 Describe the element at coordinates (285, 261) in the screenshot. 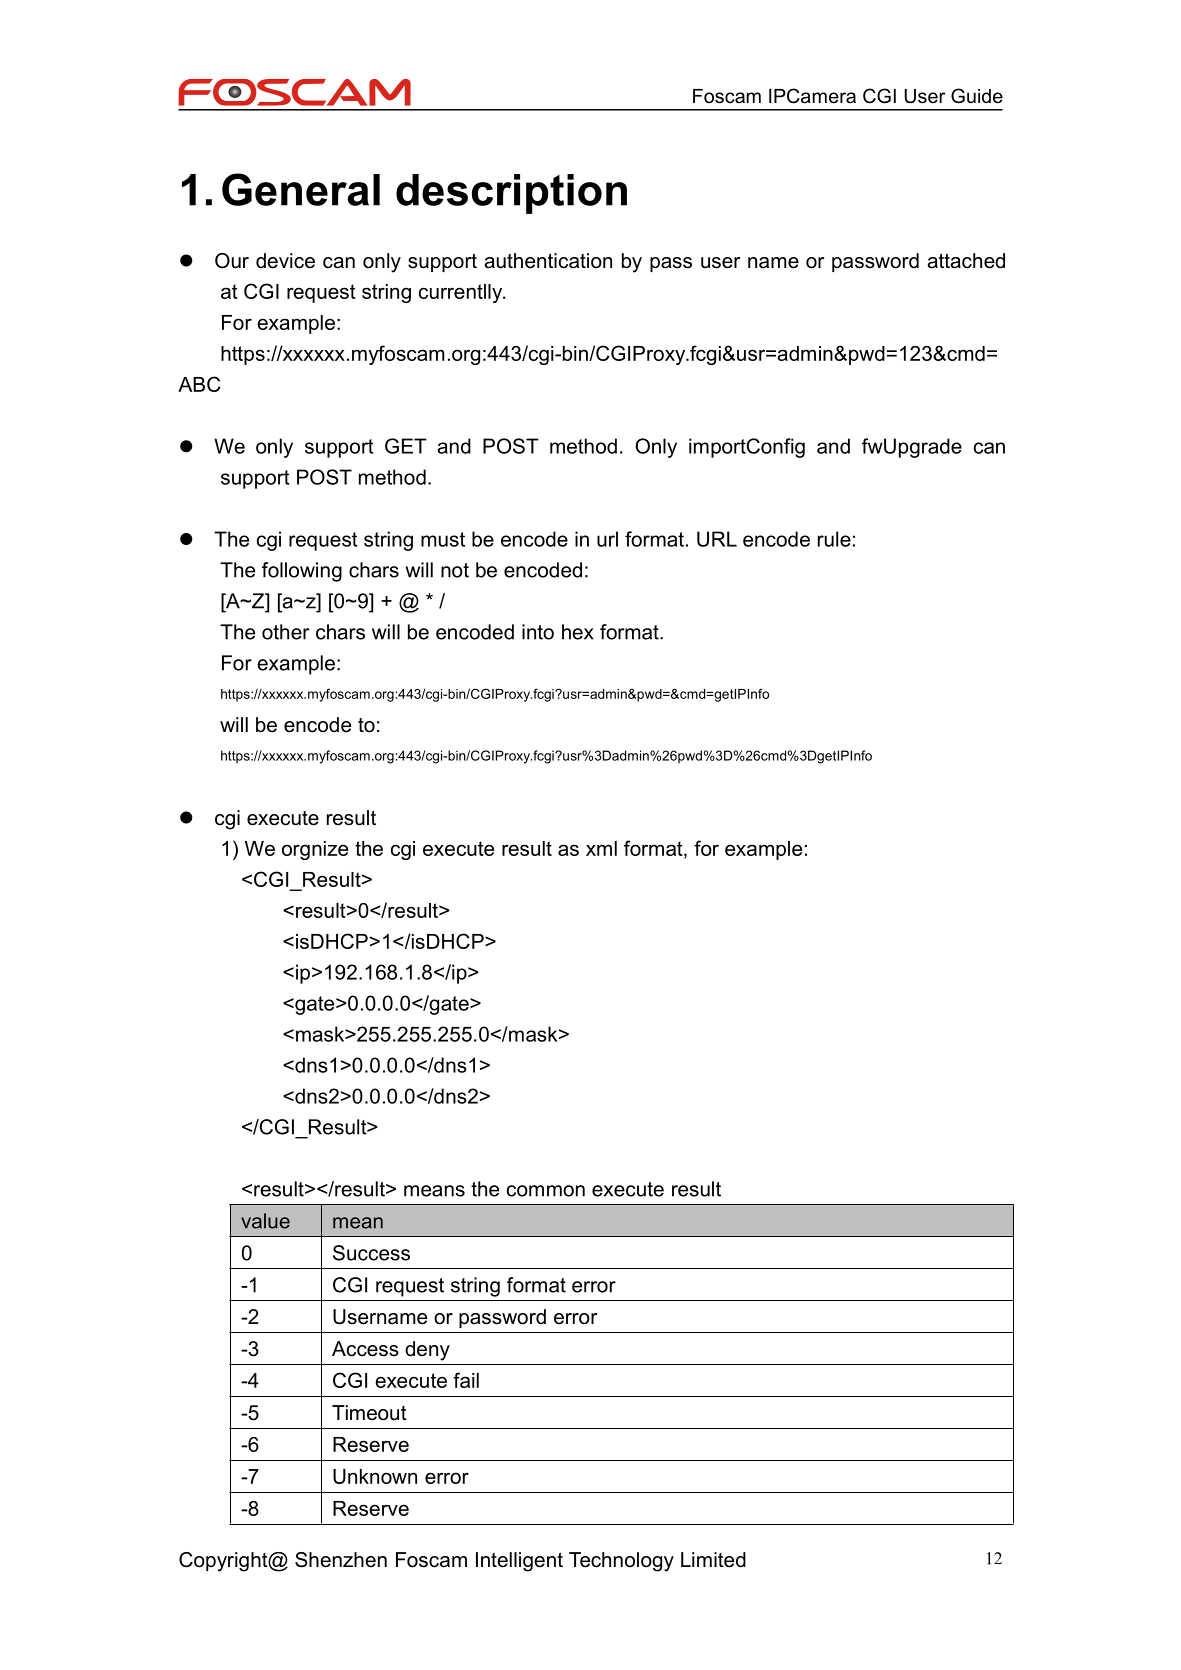

I see `device` at that location.
